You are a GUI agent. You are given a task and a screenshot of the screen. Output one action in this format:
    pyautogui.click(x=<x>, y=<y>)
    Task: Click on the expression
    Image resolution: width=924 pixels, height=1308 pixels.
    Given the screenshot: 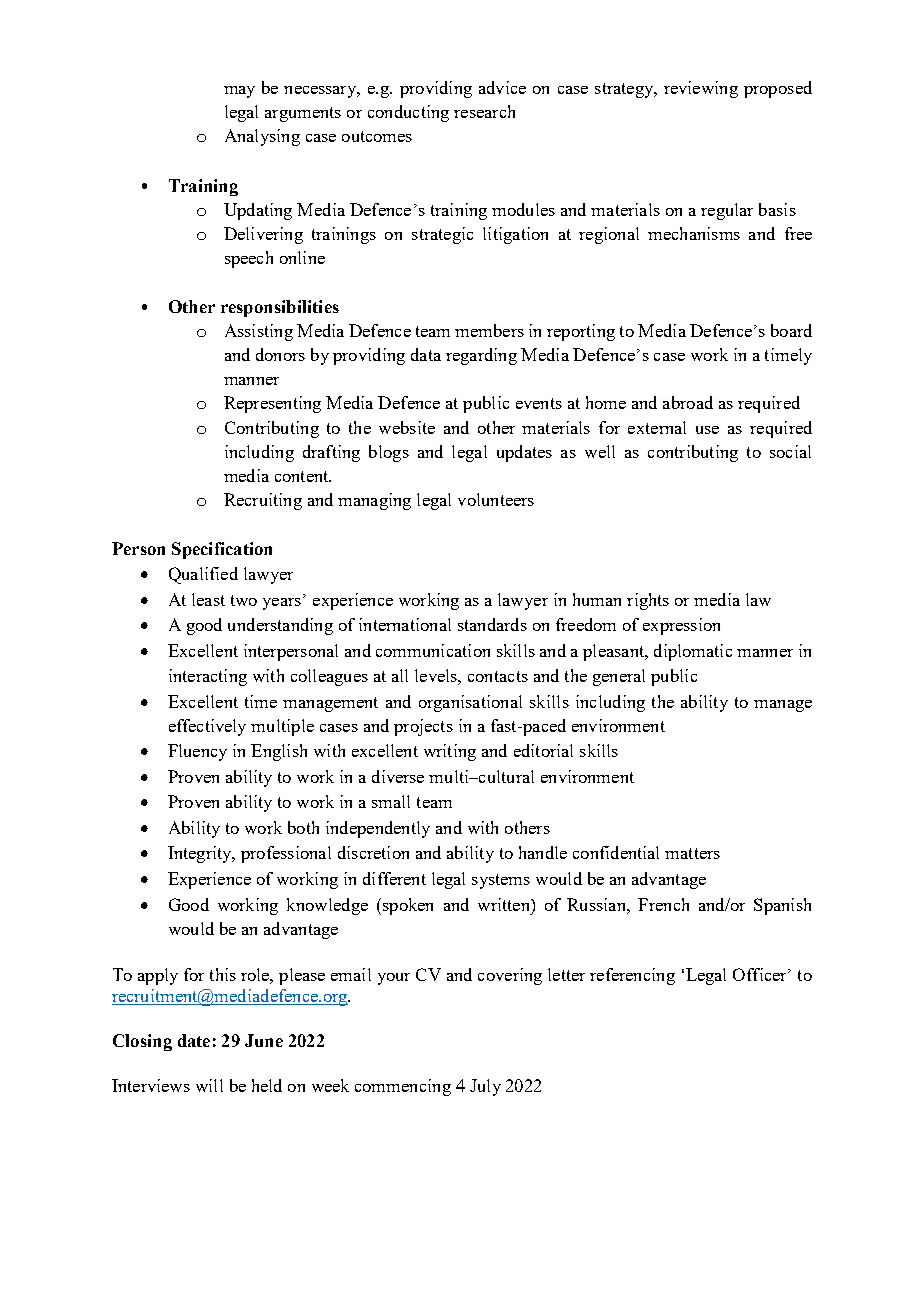 What is the action you would take?
    pyautogui.click(x=681, y=626)
